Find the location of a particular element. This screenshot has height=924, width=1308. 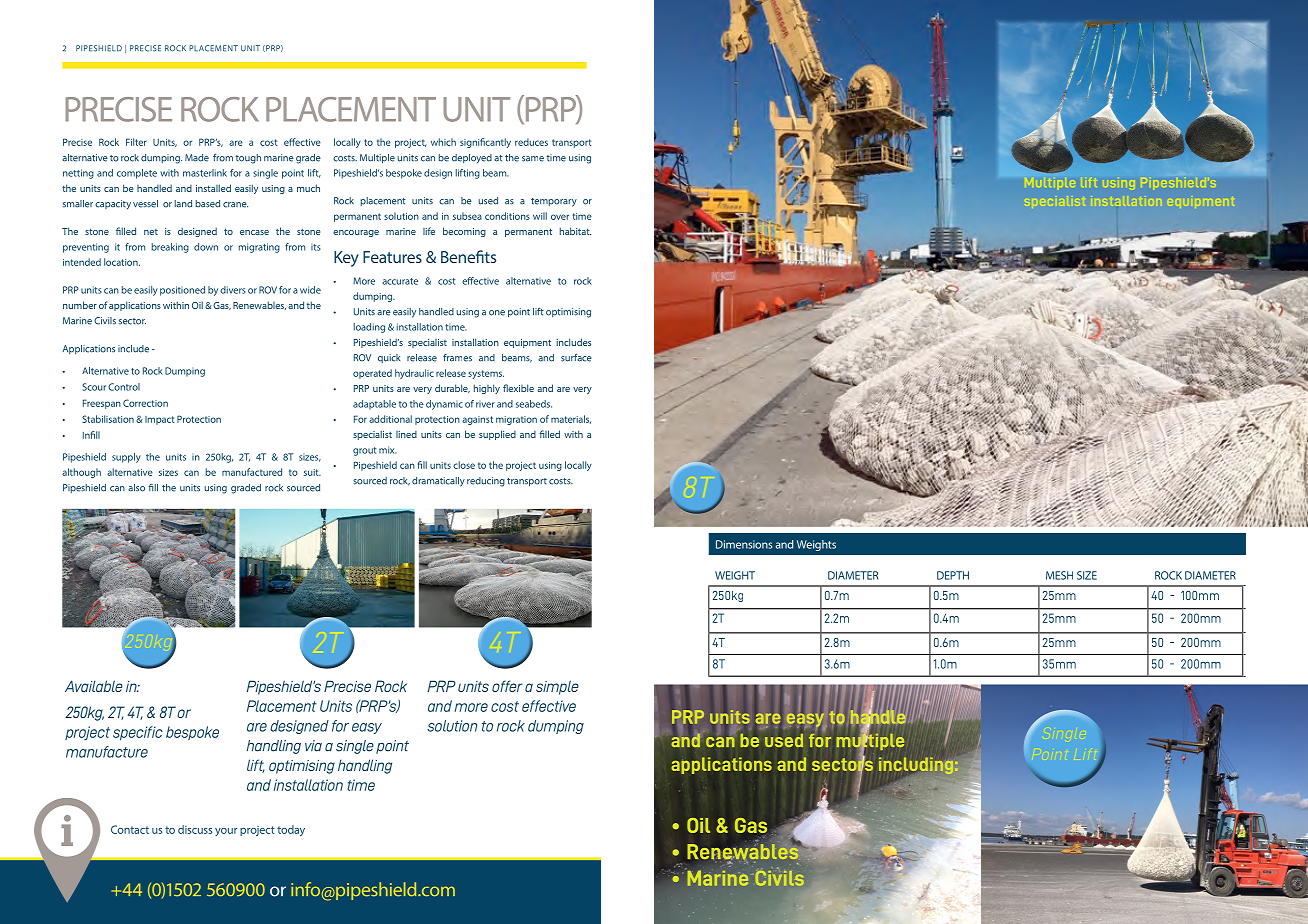

also is located at coordinates (136, 488).
